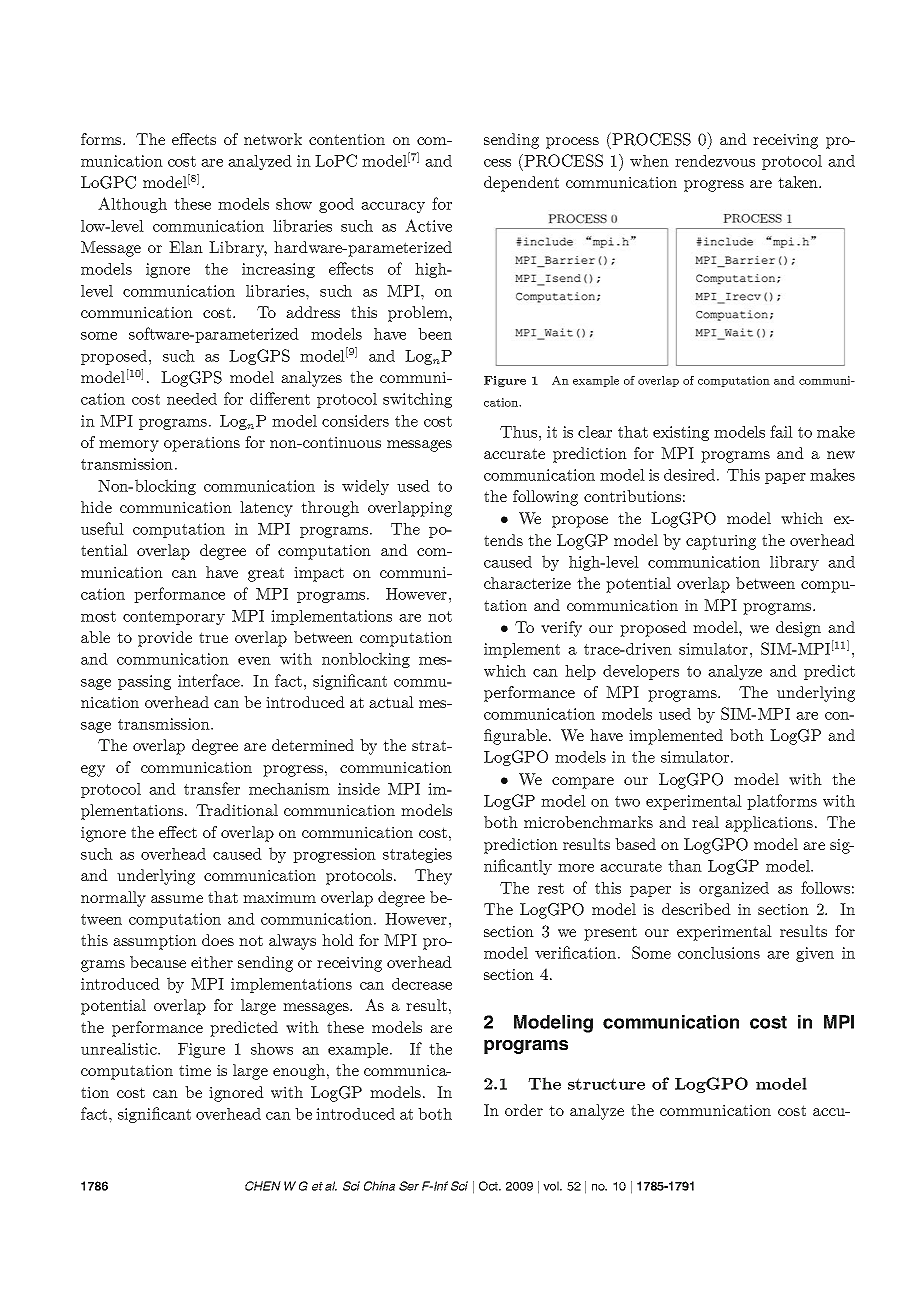  What do you see at coordinates (195, 1070) in the screenshot?
I see `time` at bounding box center [195, 1070].
